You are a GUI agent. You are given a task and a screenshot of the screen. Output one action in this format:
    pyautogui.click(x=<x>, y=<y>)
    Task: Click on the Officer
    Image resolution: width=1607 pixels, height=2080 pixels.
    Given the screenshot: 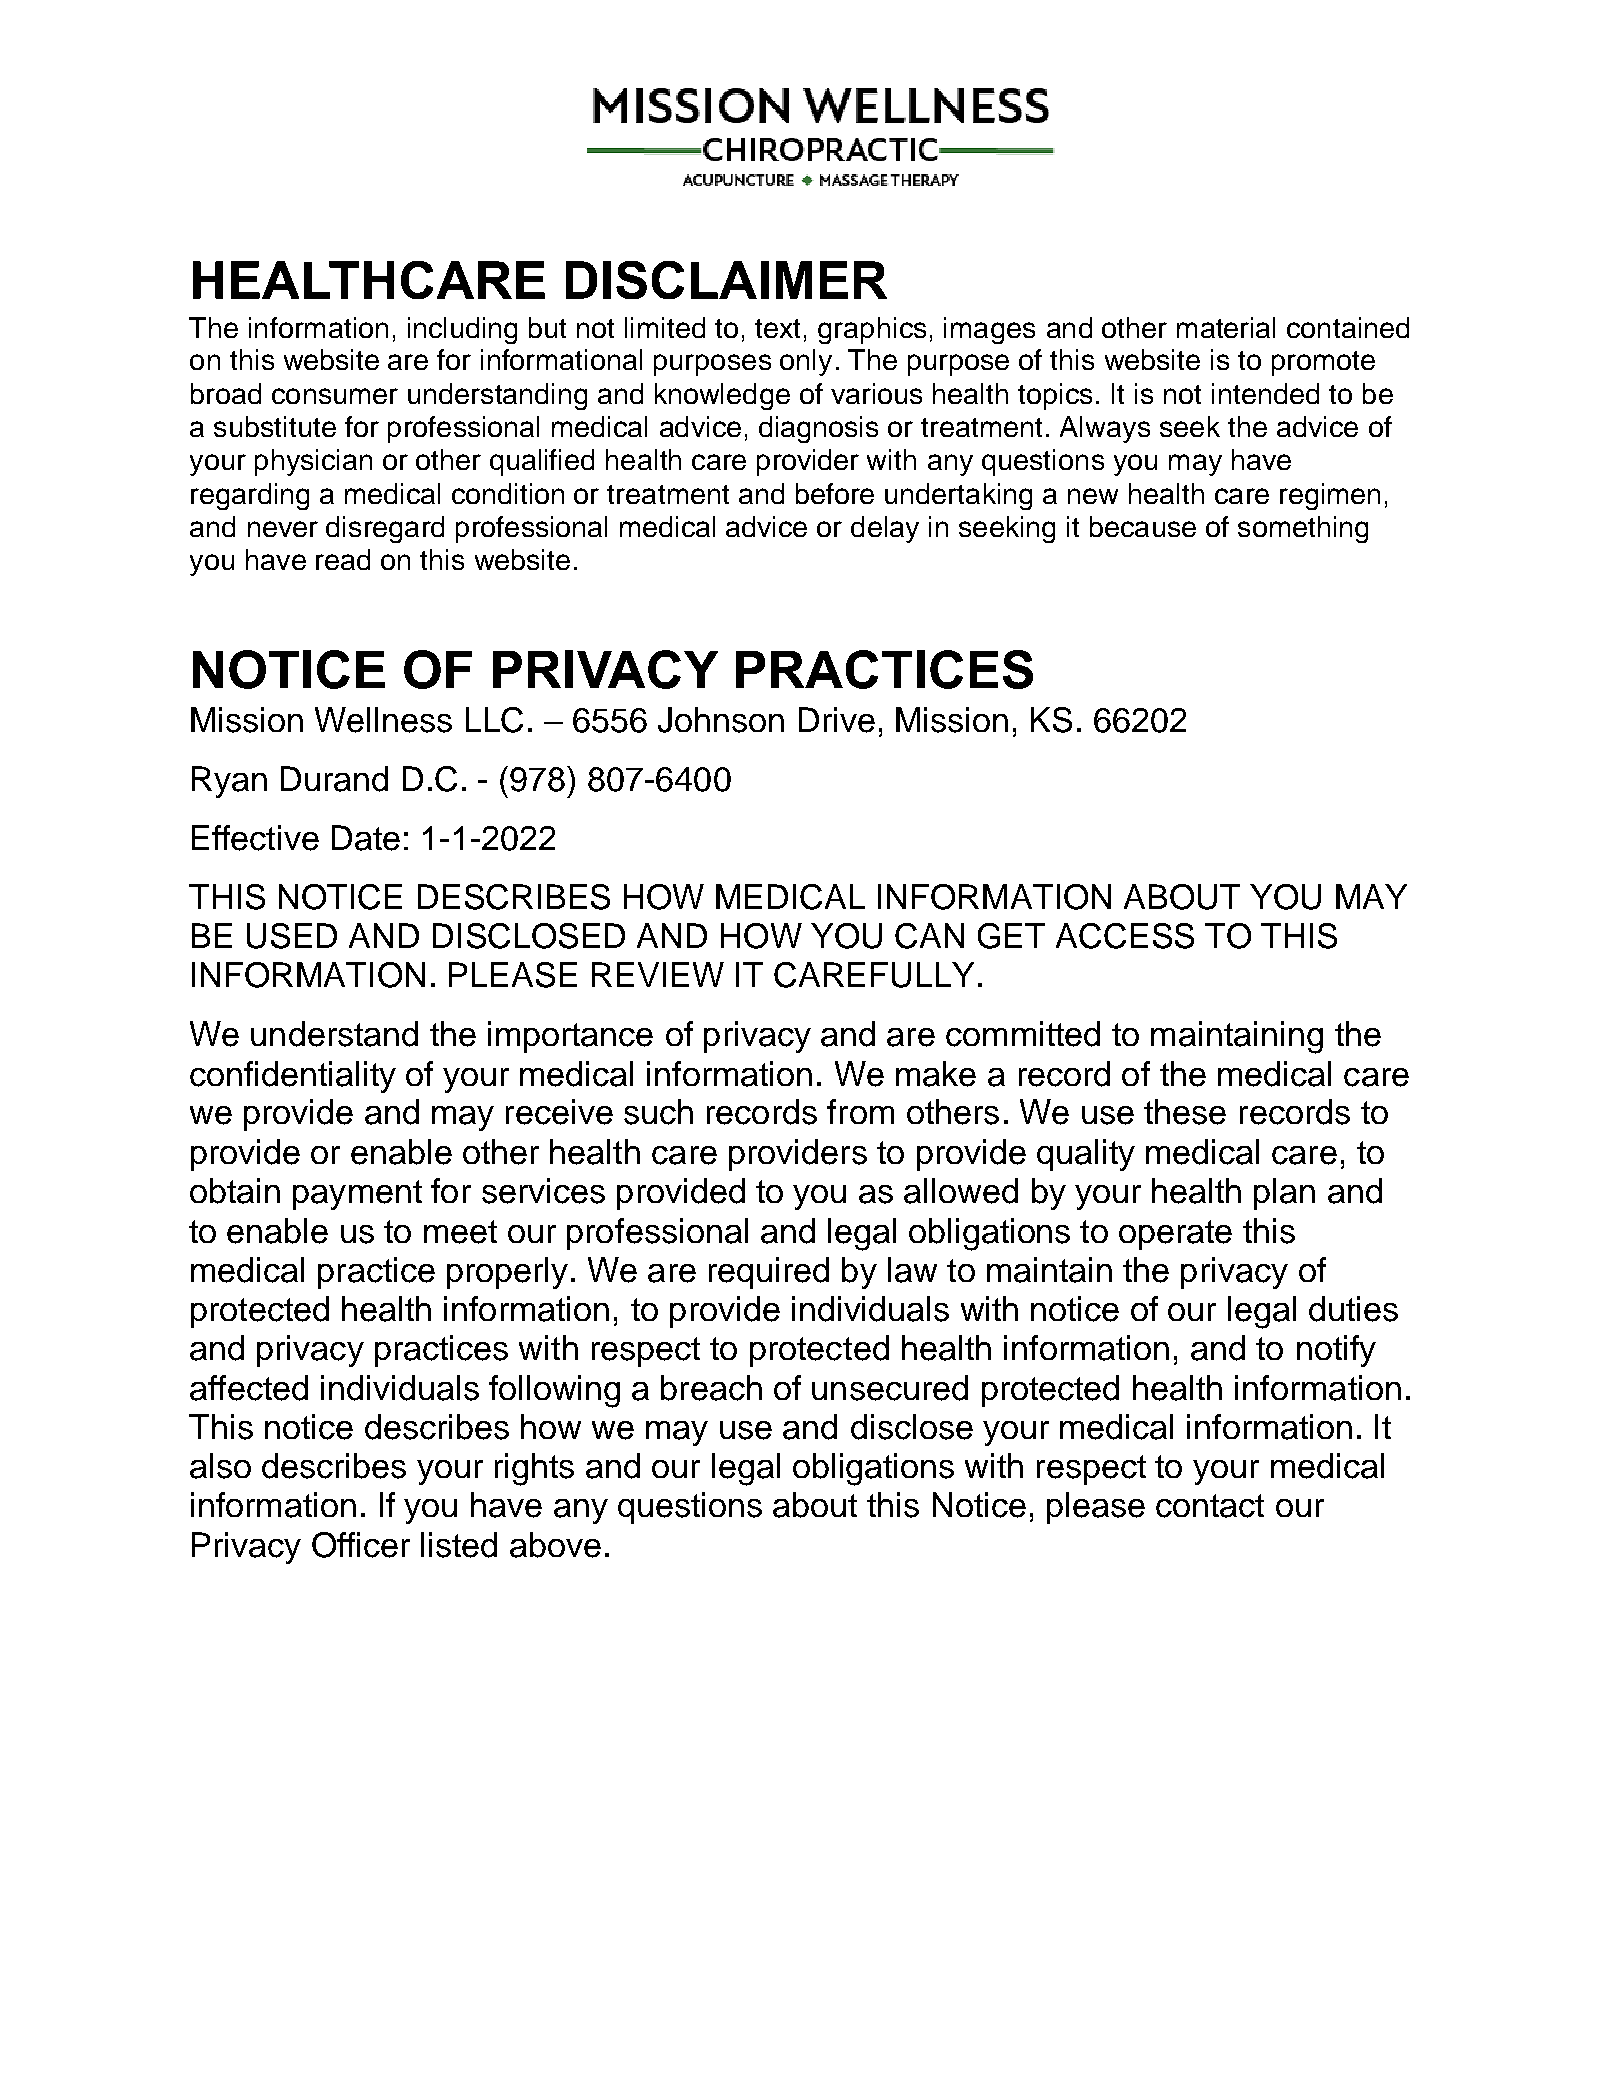 What is the action you would take?
    pyautogui.click(x=361, y=1545)
